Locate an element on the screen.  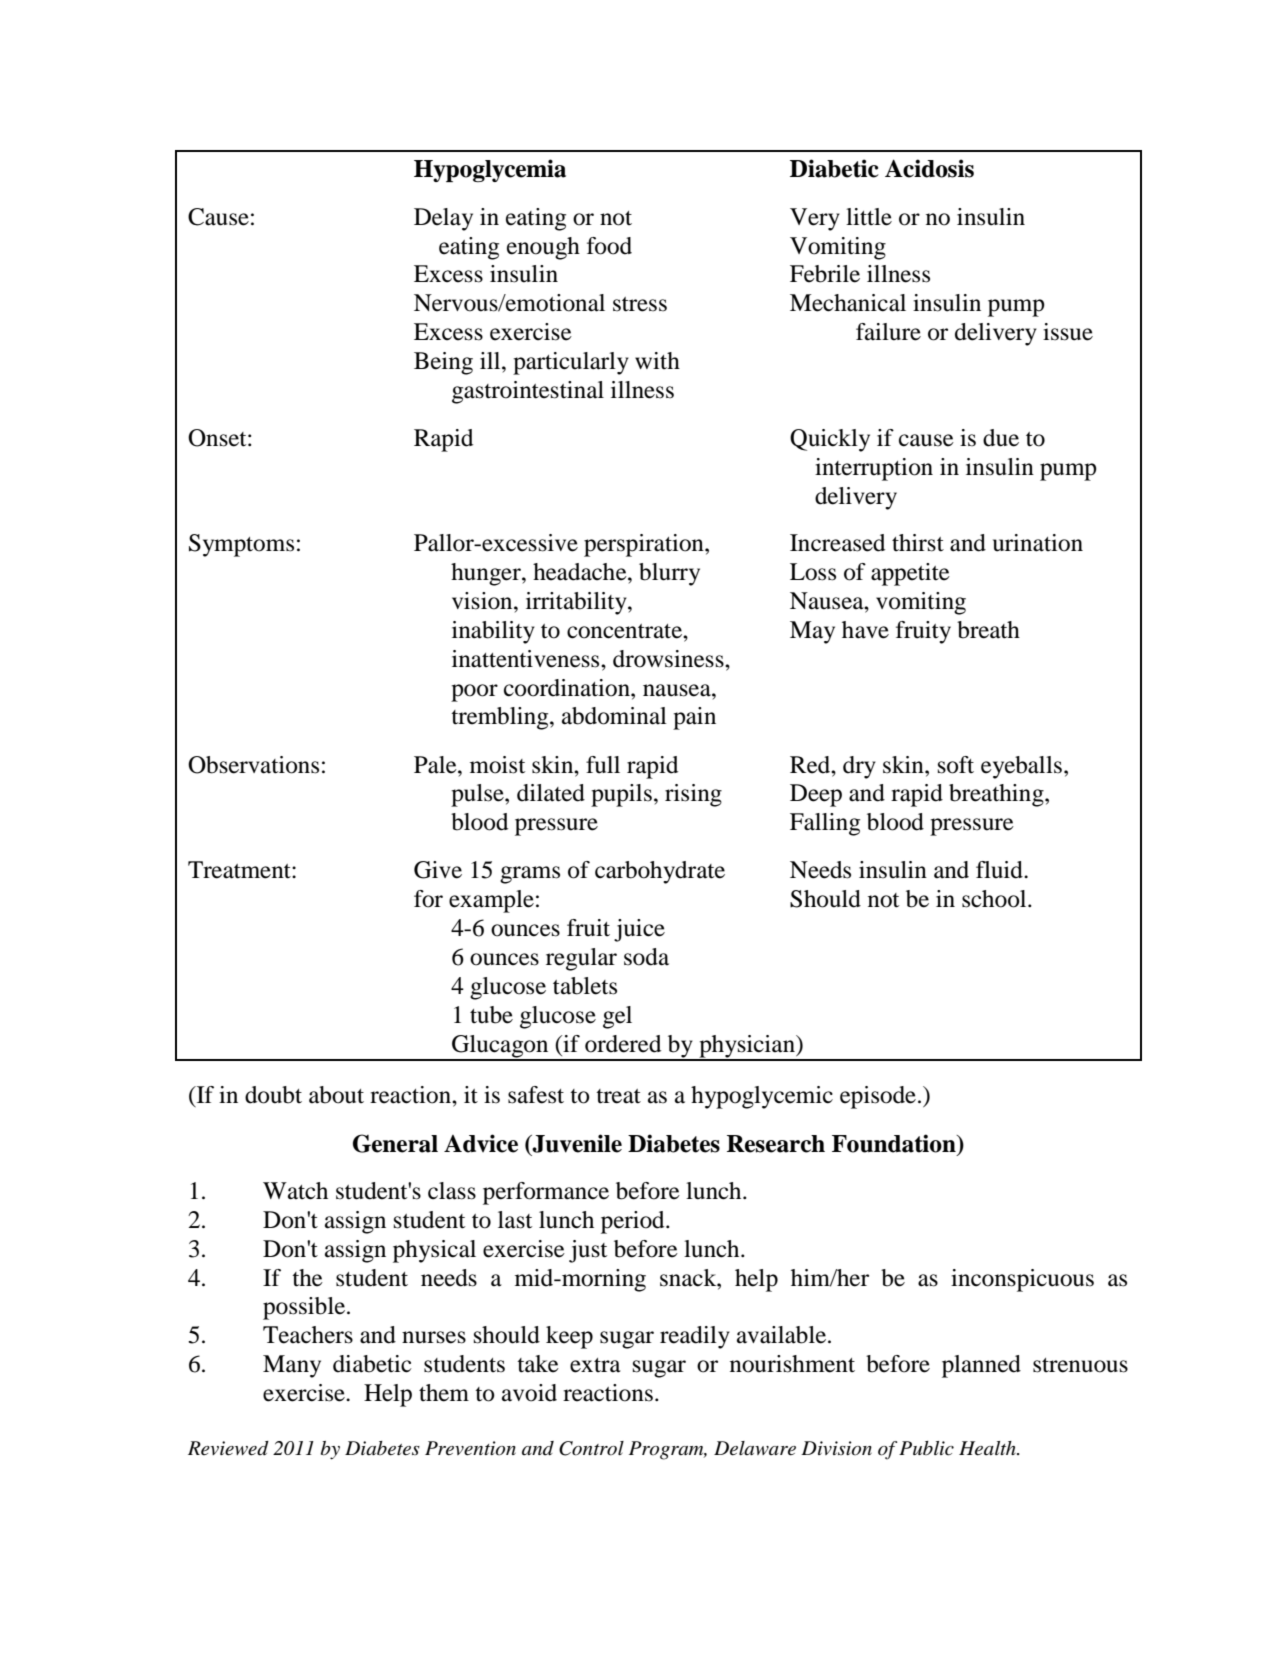
Many is located at coordinates (292, 1366).
